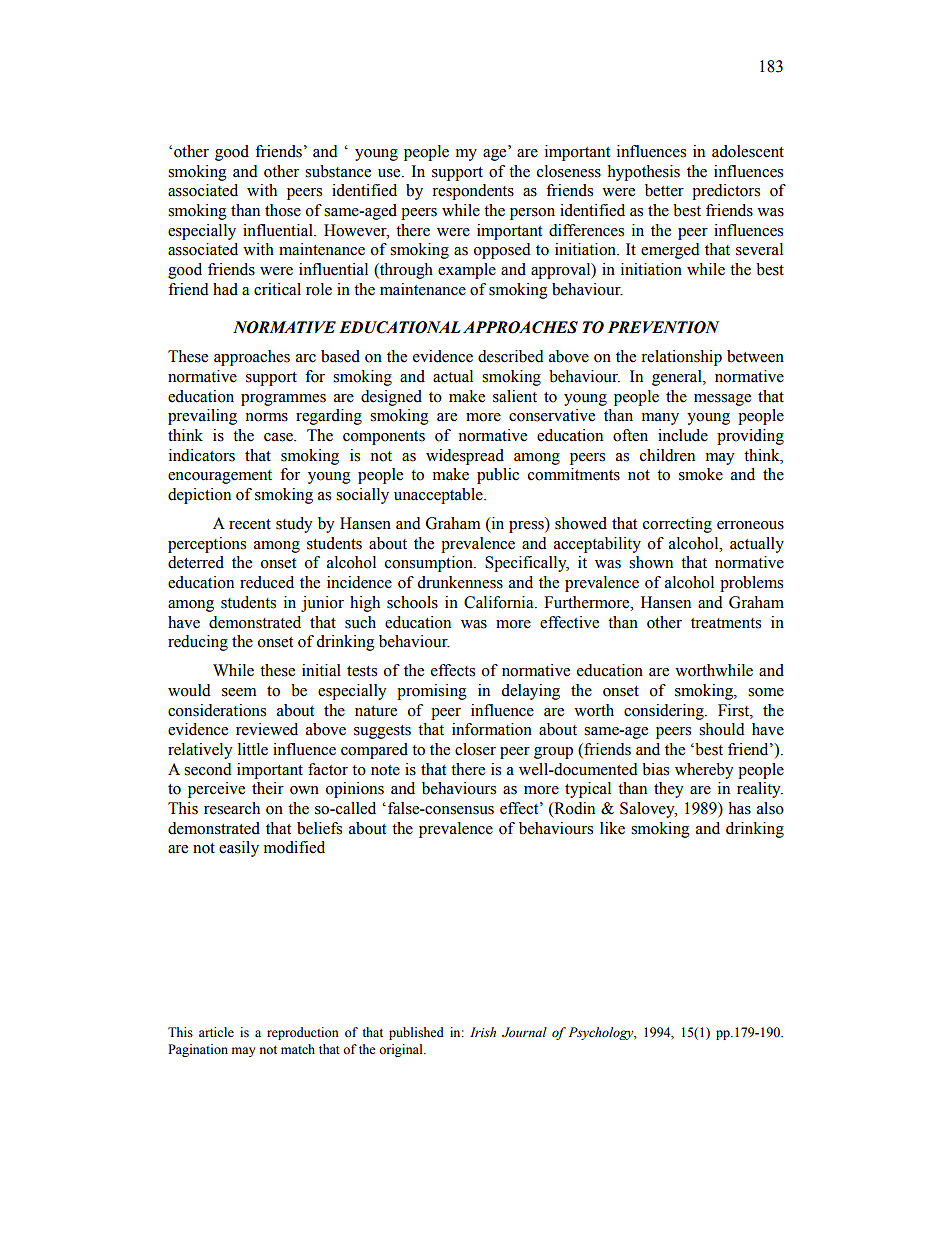  I want to click on message, so click(722, 400).
